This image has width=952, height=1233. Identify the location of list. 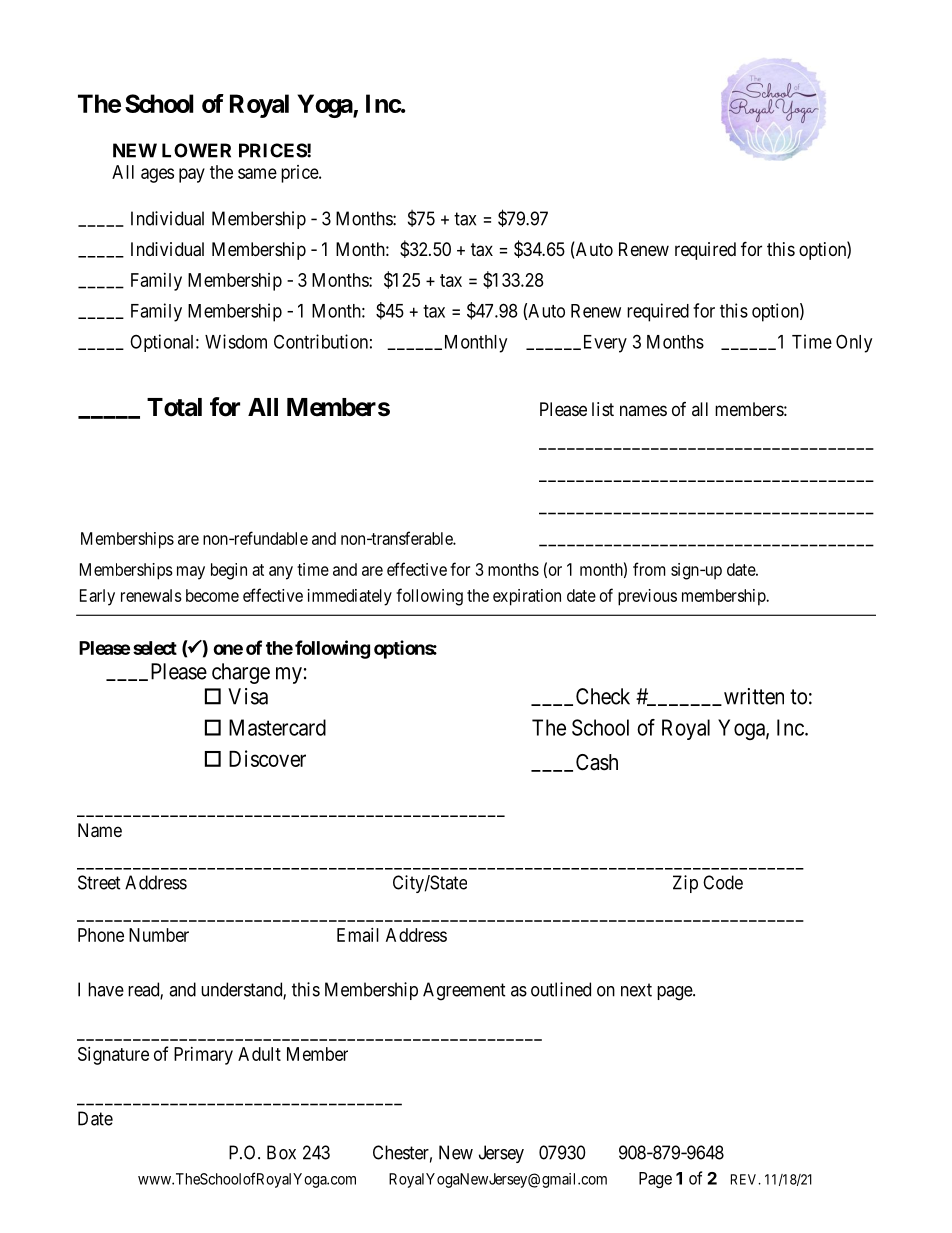
(603, 409).
